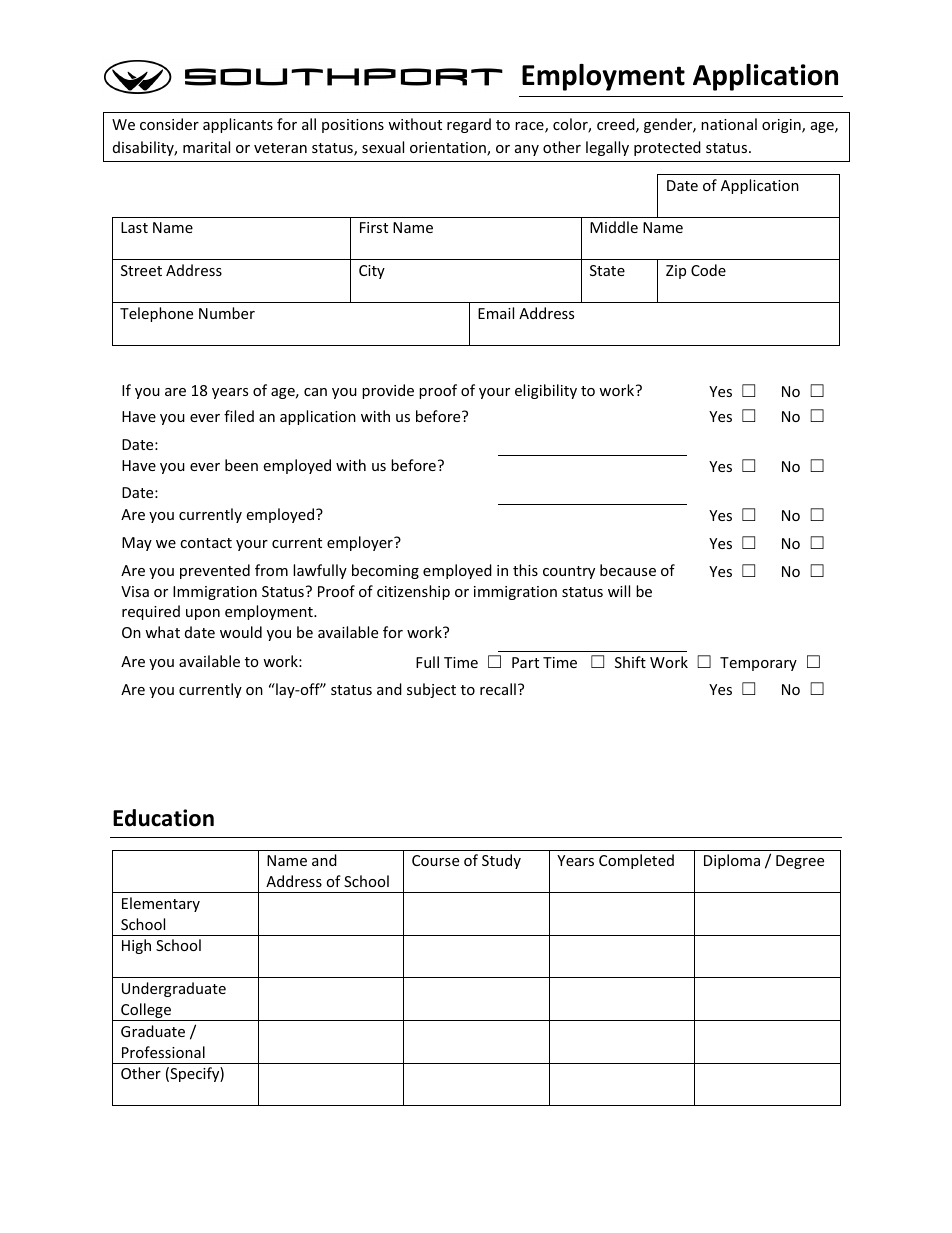  What do you see at coordinates (413, 592) in the screenshot?
I see `citizenship` at bounding box center [413, 592].
